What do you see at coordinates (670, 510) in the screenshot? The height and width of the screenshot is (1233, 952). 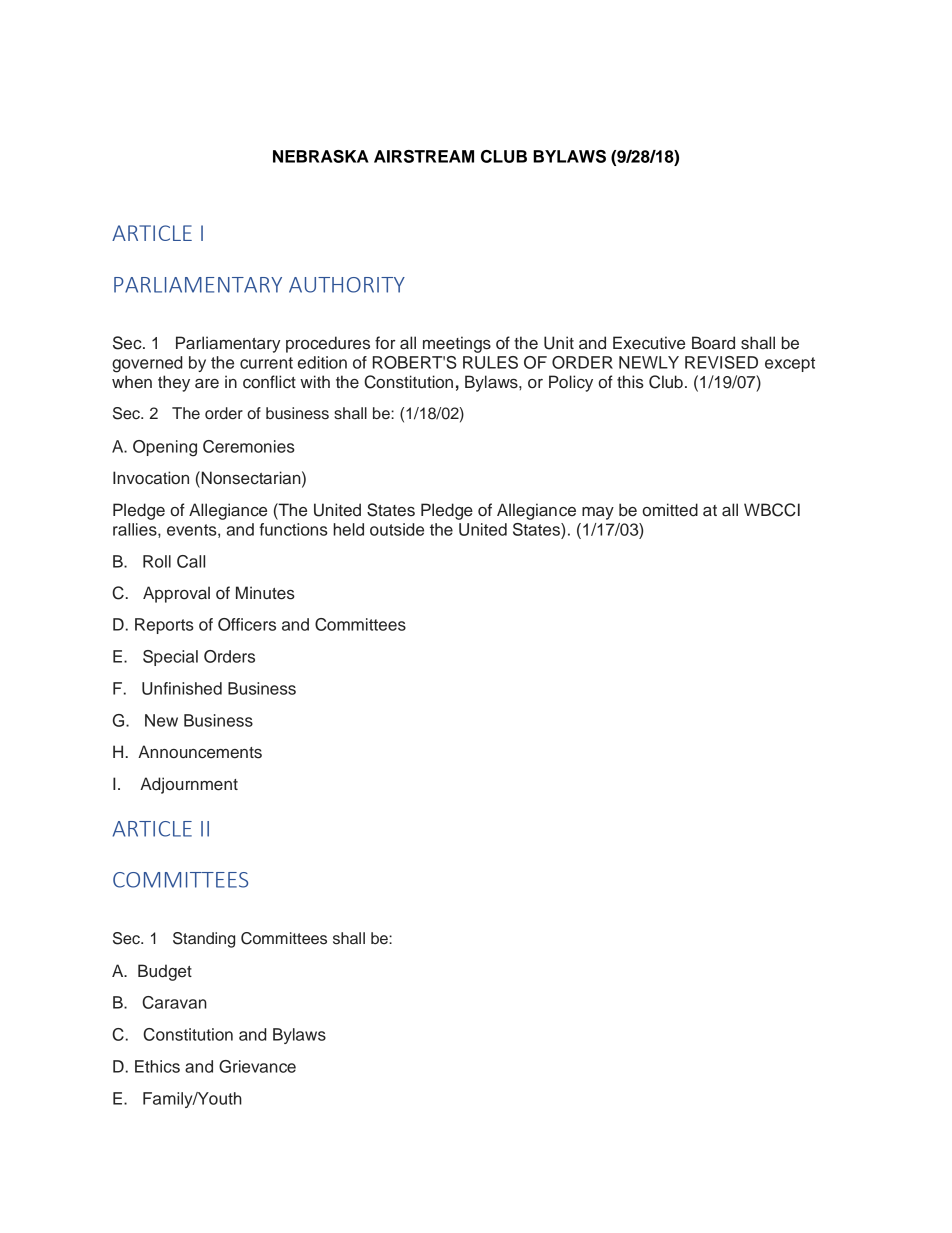 I see `omitted` at bounding box center [670, 510].
